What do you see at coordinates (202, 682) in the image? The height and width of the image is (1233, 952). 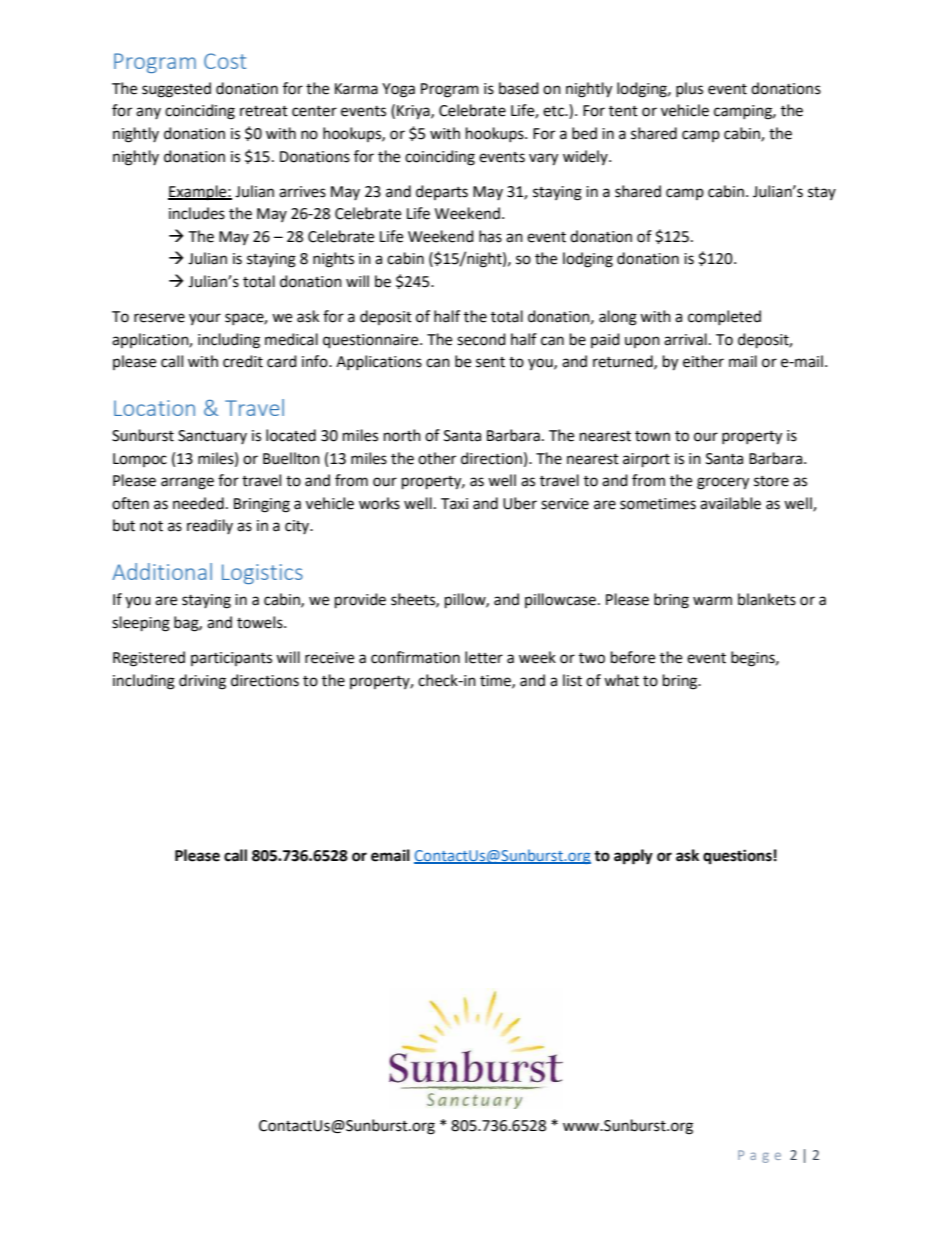 I see `driving` at bounding box center [202, 682].
